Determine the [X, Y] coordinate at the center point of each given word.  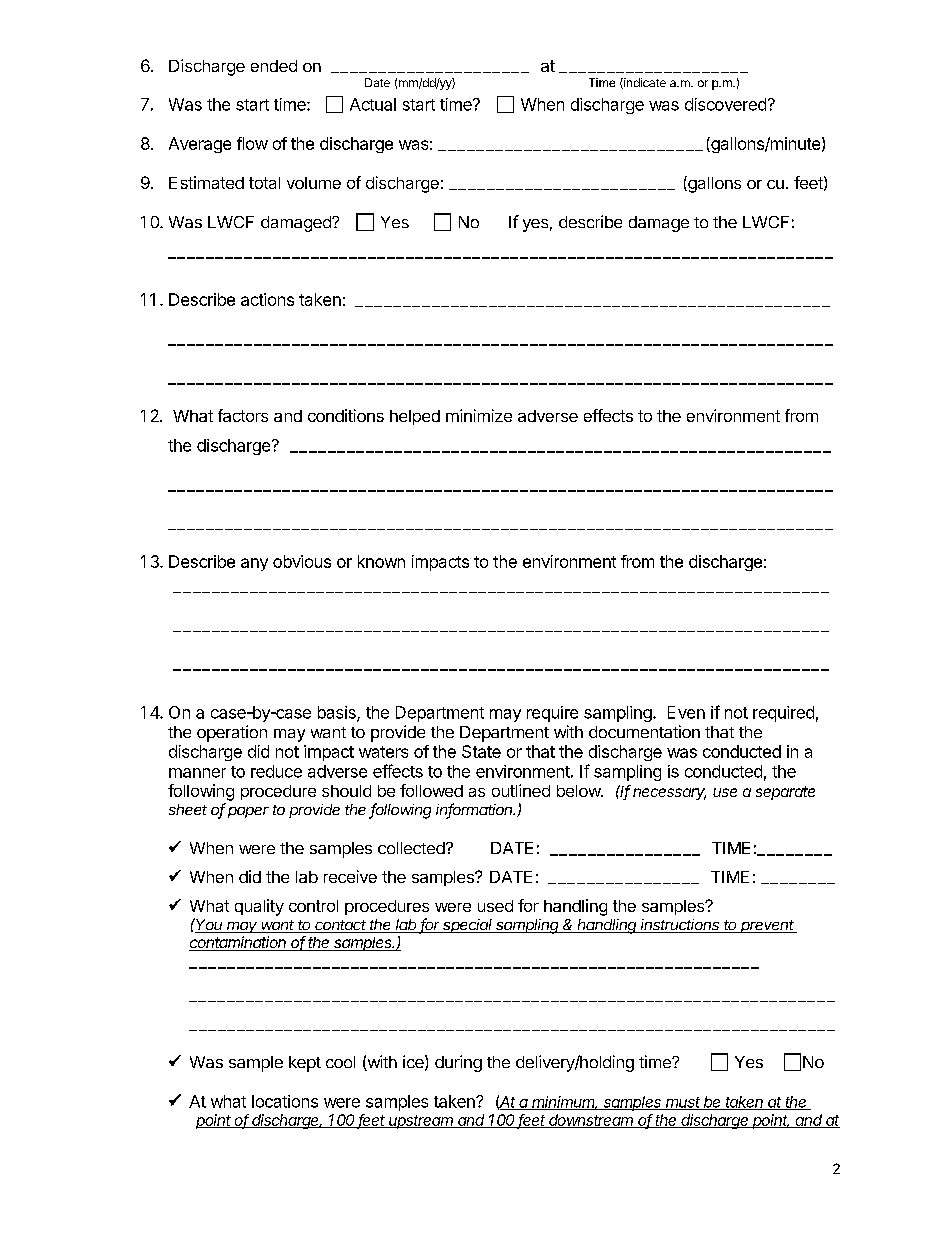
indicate [644, 83]
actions [267, 299]
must [683, 1103]
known [381, 561]
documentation [644, 731]
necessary [669, 794]
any [254, 564]
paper [248, 812]
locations [285, 1101]
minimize [479, 415]
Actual [373, 104]
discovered [725, 104]
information [475, 810]
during [458, 1063]
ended [274, 66]
